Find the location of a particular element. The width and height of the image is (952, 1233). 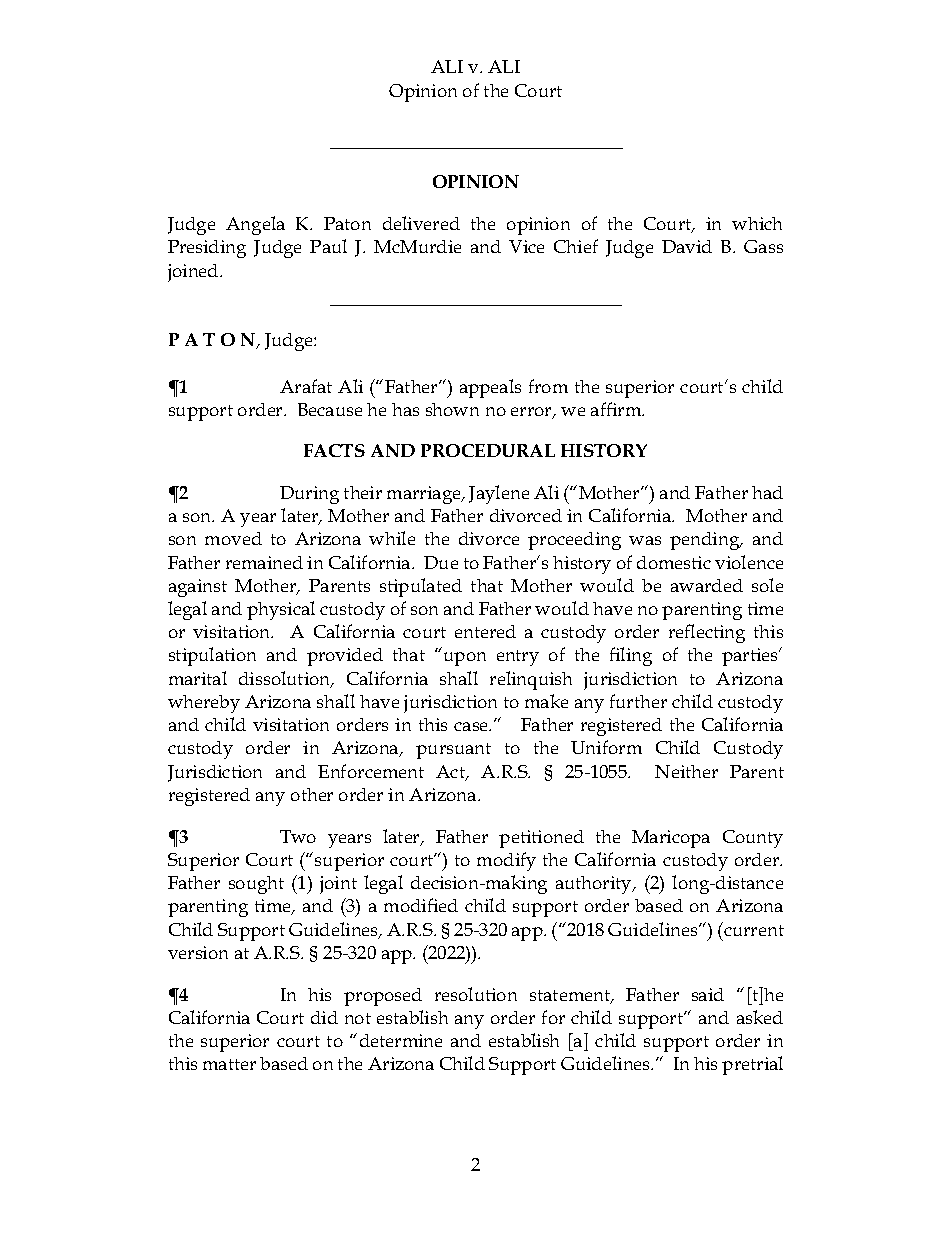

said is located at coordinates (708, 994).
